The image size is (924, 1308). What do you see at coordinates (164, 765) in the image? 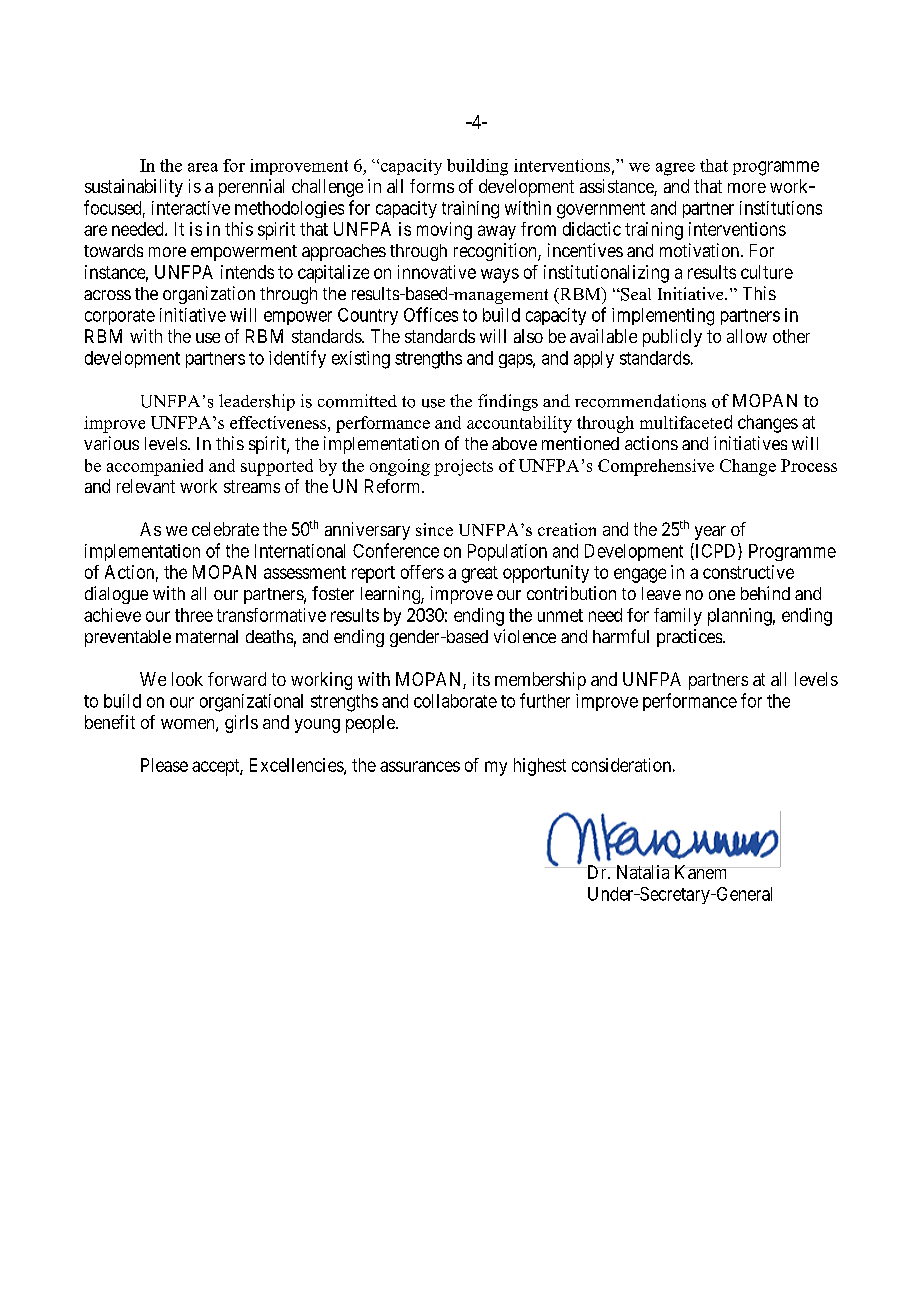
I see `Please` at bounding box center [164, 765].
